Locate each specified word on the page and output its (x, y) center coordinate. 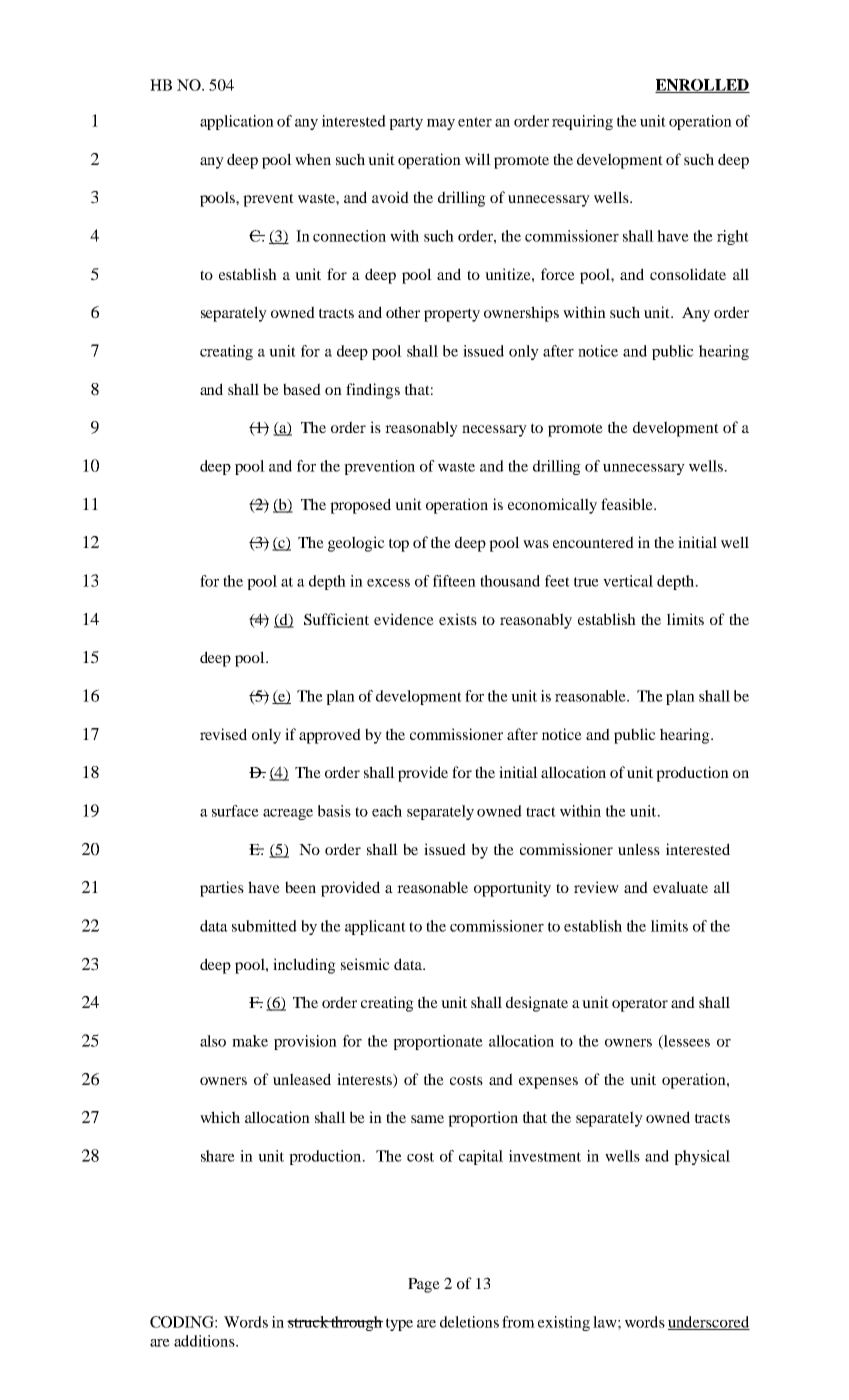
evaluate (680, 887)
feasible (628, 504)
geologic (356, 544)
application (237, 122)
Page (424, 1285)
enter (475, 122)
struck (308, 1322)
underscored (709, 1323)
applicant (375, 927)
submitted (264, 926)
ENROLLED (702, 86)
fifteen (454, 581)
